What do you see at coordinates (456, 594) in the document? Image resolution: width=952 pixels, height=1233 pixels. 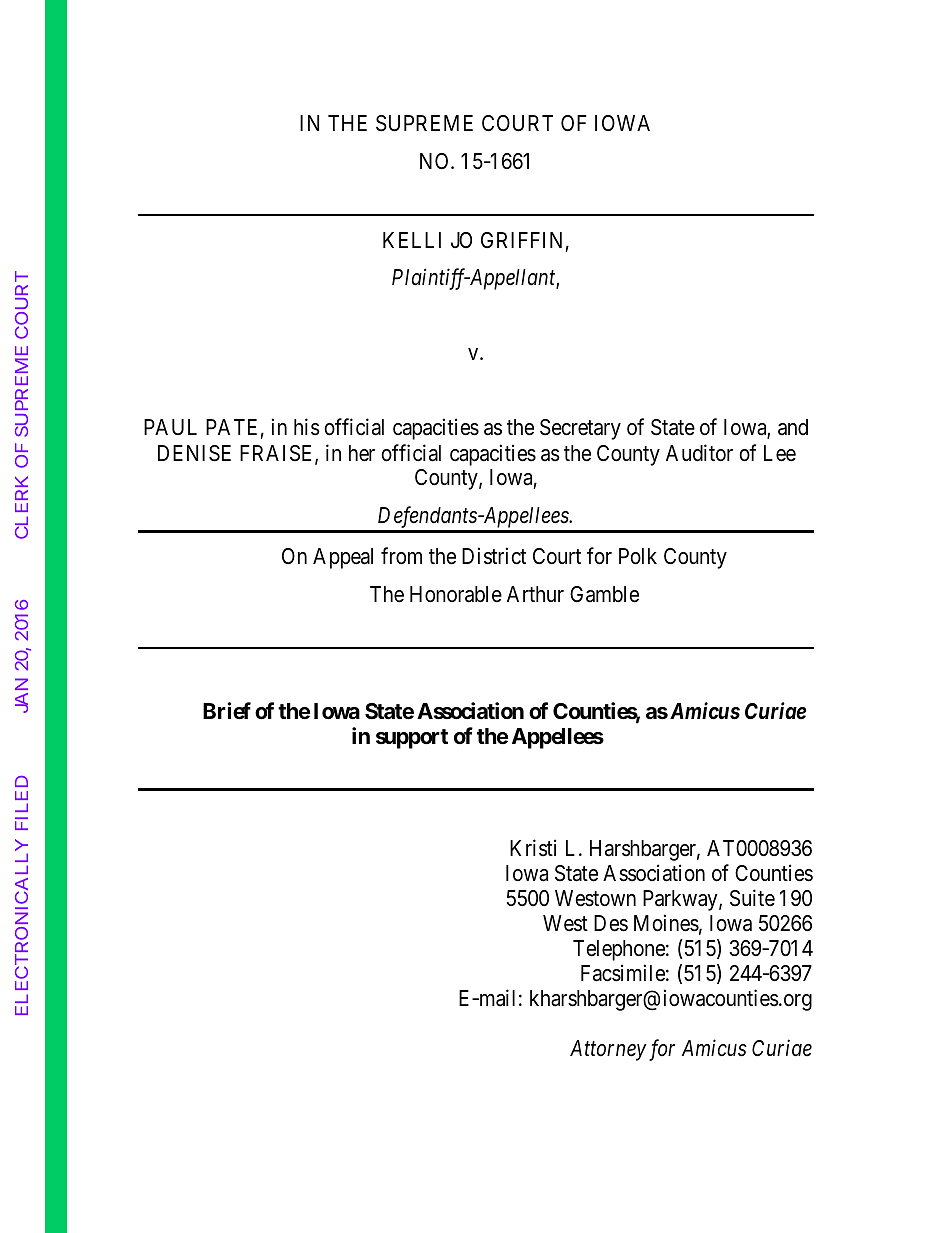 I see `Honorable` at bounding box center [456, 594].
